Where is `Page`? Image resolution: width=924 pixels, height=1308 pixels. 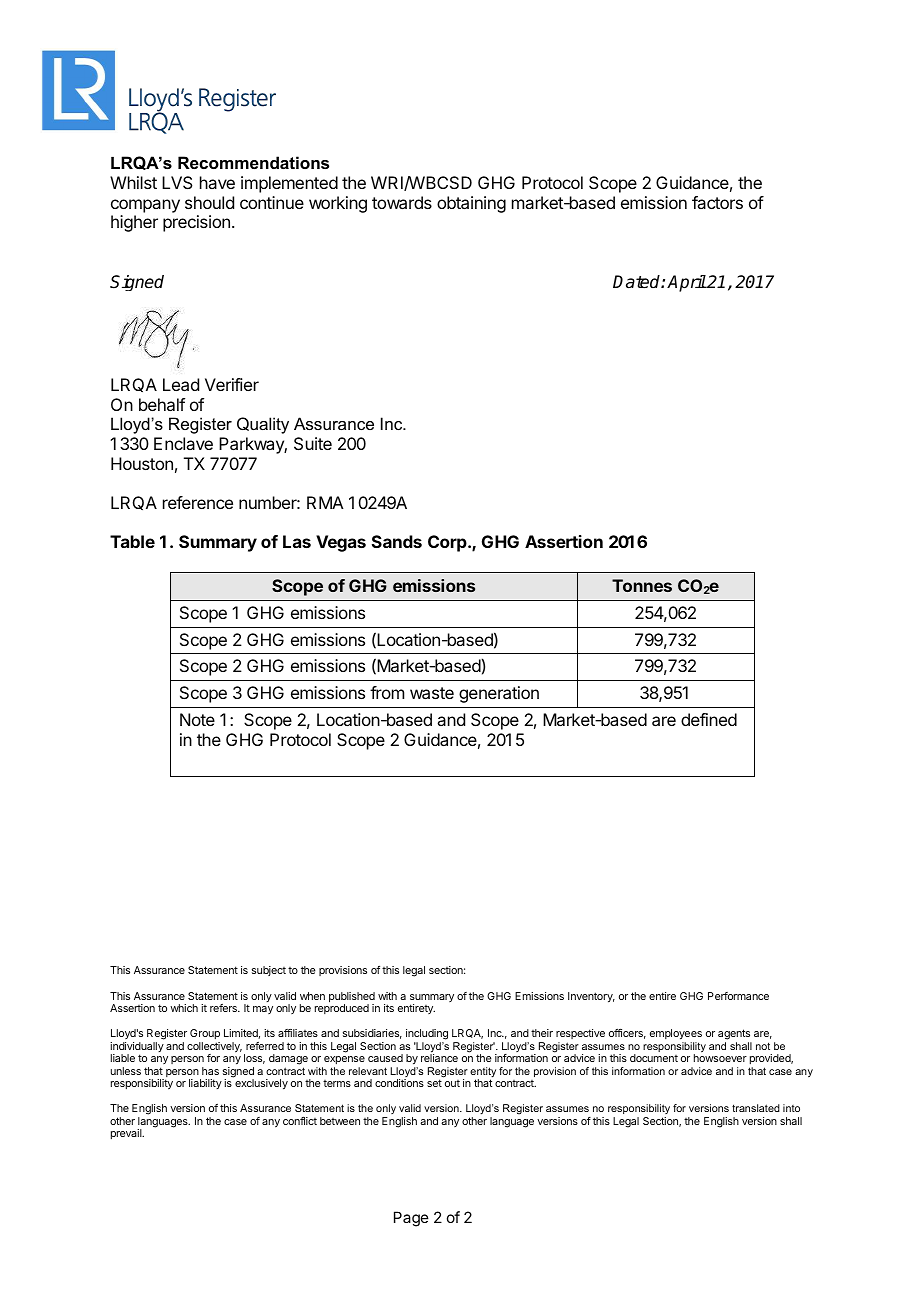
Page is located at coordinates (411, 1219).
